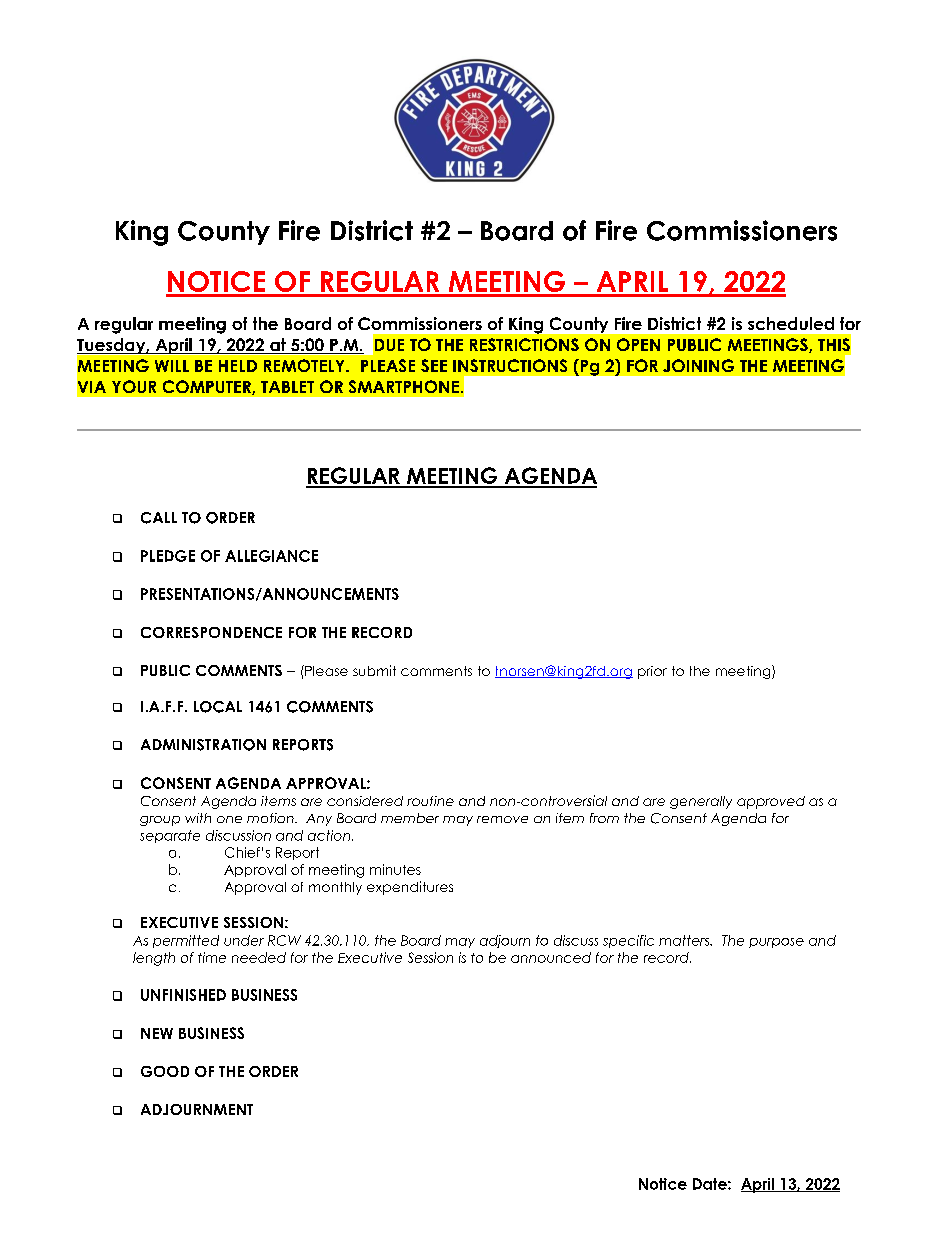 Image resolution: width=952 pixels, height=1233 pixels. I want to click on SEE, so click(434, 365).
